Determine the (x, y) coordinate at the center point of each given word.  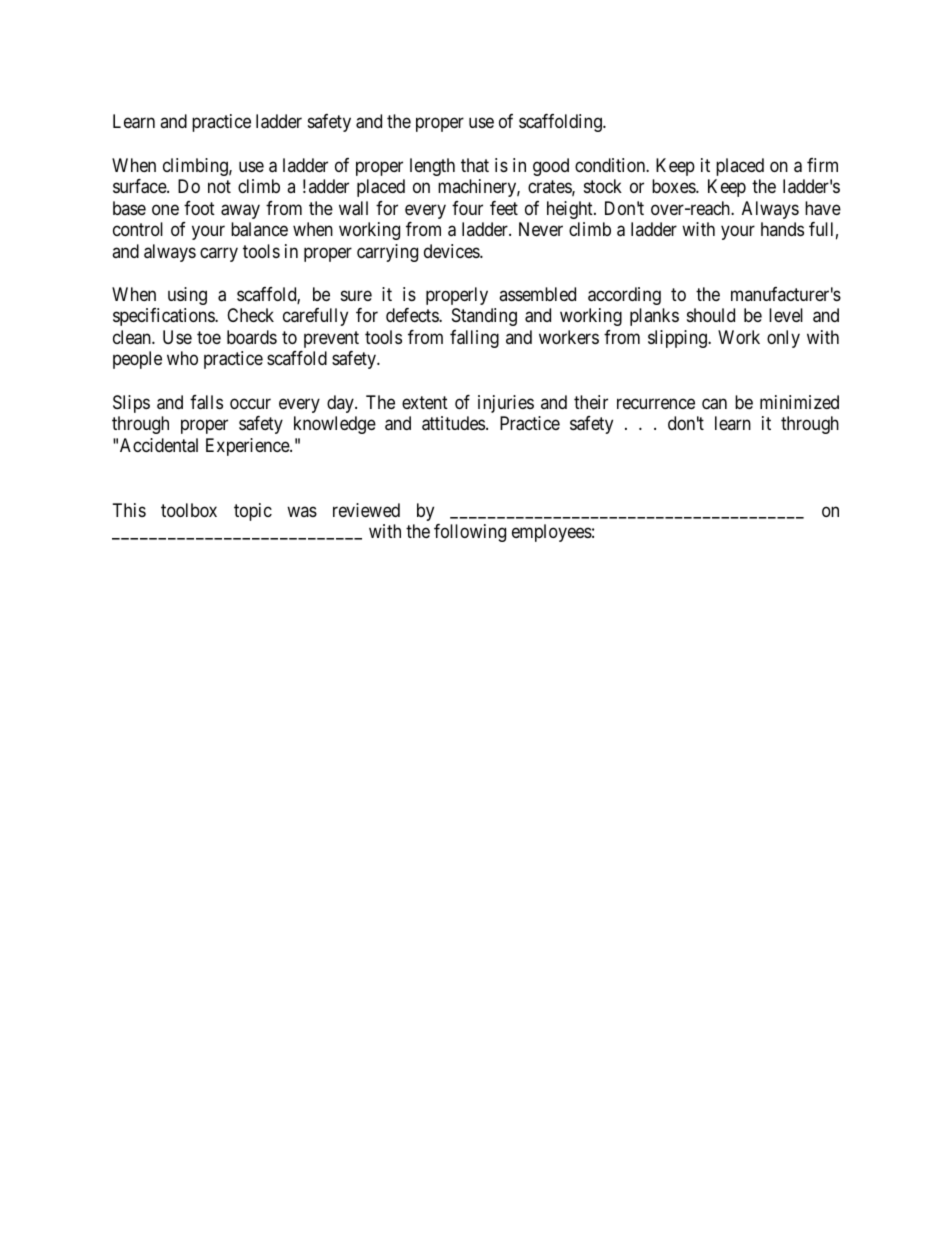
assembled (537, 294)
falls (206, 402)
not (219, 186)
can (714, 404)
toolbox (189, 510)
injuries (506, 404)
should (711, 315)
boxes (674, 186)
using (187, 296)
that (475, 165)
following (470, 533)
